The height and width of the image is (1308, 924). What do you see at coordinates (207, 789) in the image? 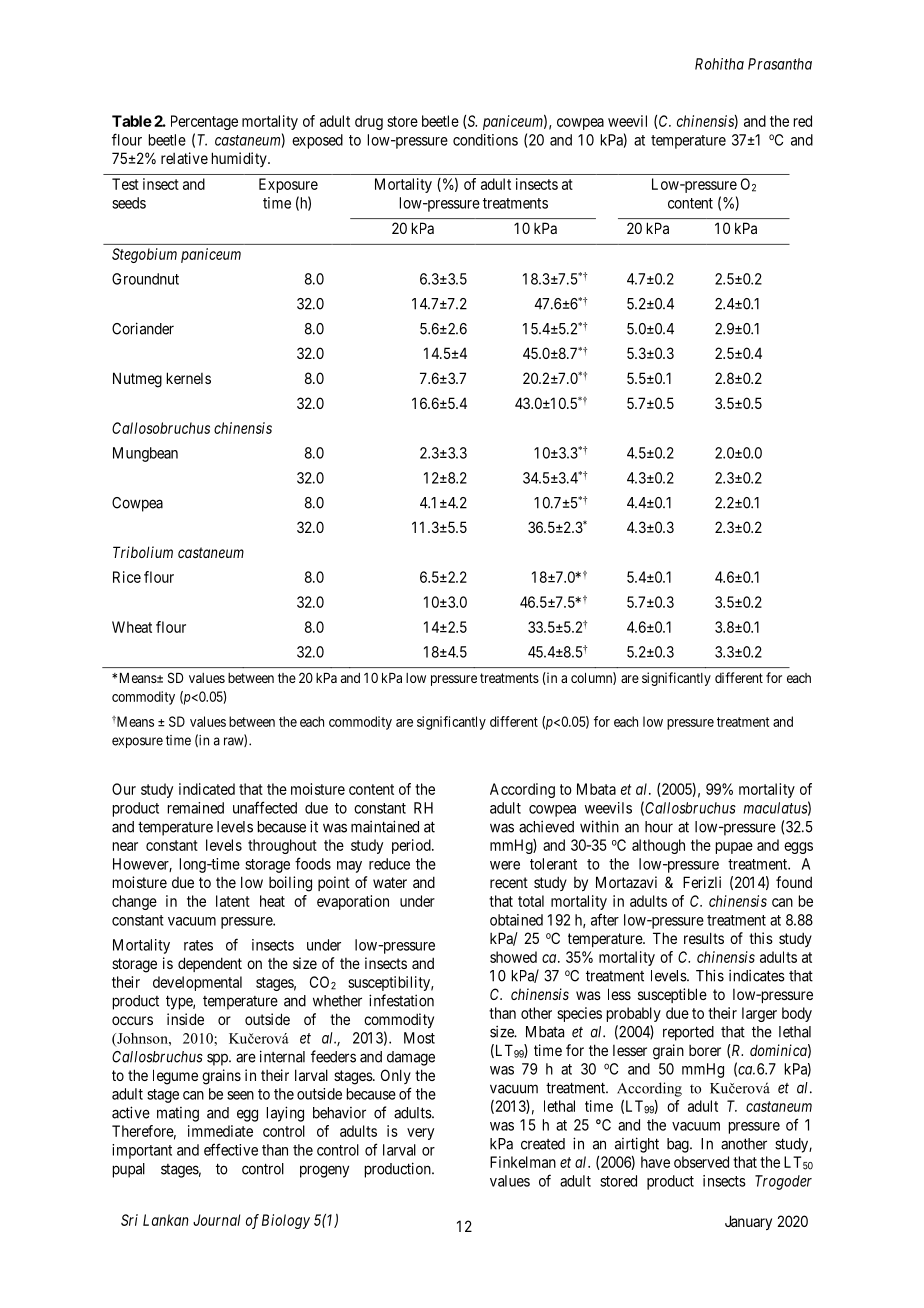
I see `indicated` at bounding box center [207, 789].
